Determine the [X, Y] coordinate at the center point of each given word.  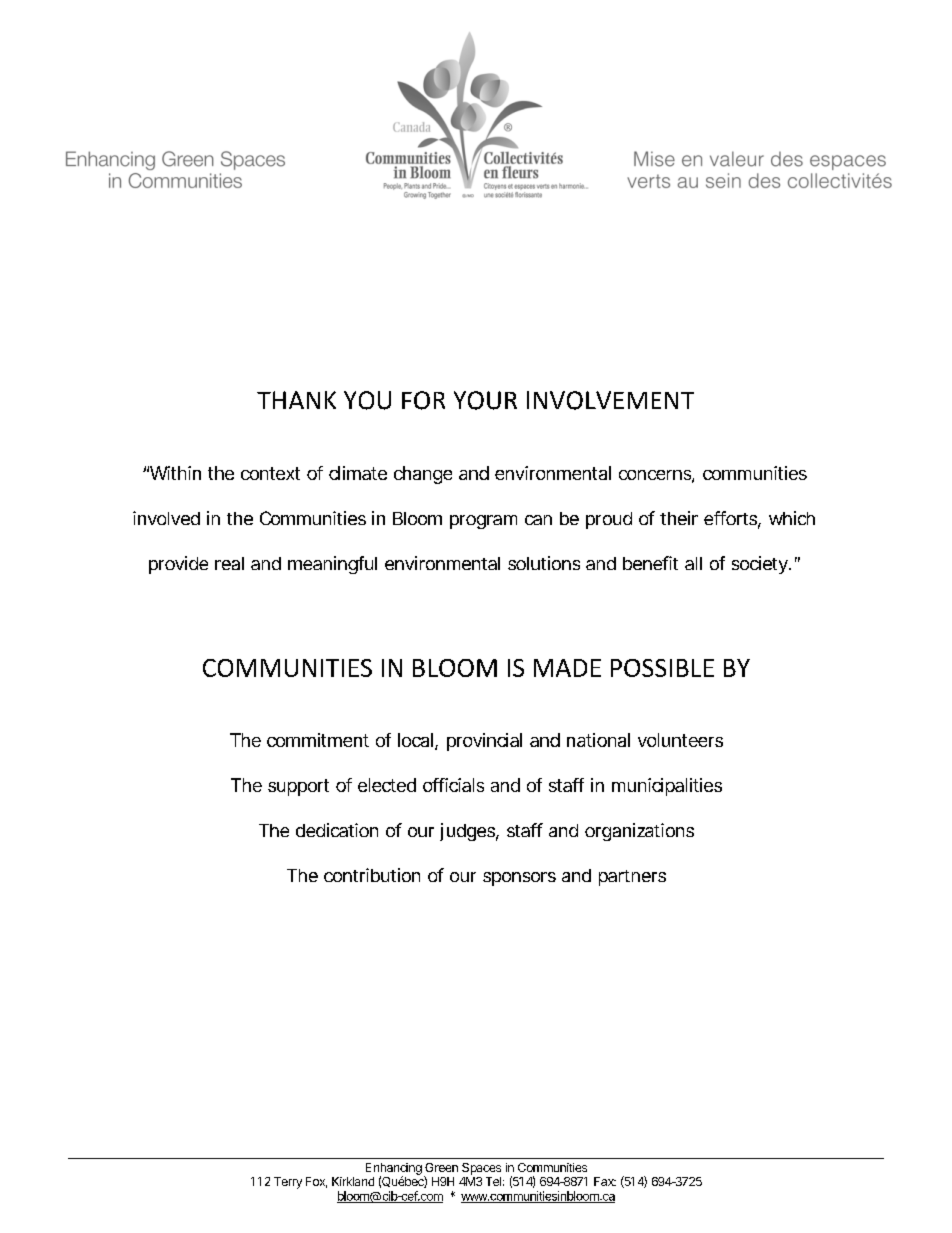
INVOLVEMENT [610, 400]
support [298, 787]
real [229, 563]
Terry [288, 1183]
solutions [544, 563]
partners [632, 878]
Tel [493, 1181]
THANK [296, 400]
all [693, 563]
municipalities [667, 787]
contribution [372, 875]
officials [453, 785]
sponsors [519, 879]
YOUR [485, 400]
